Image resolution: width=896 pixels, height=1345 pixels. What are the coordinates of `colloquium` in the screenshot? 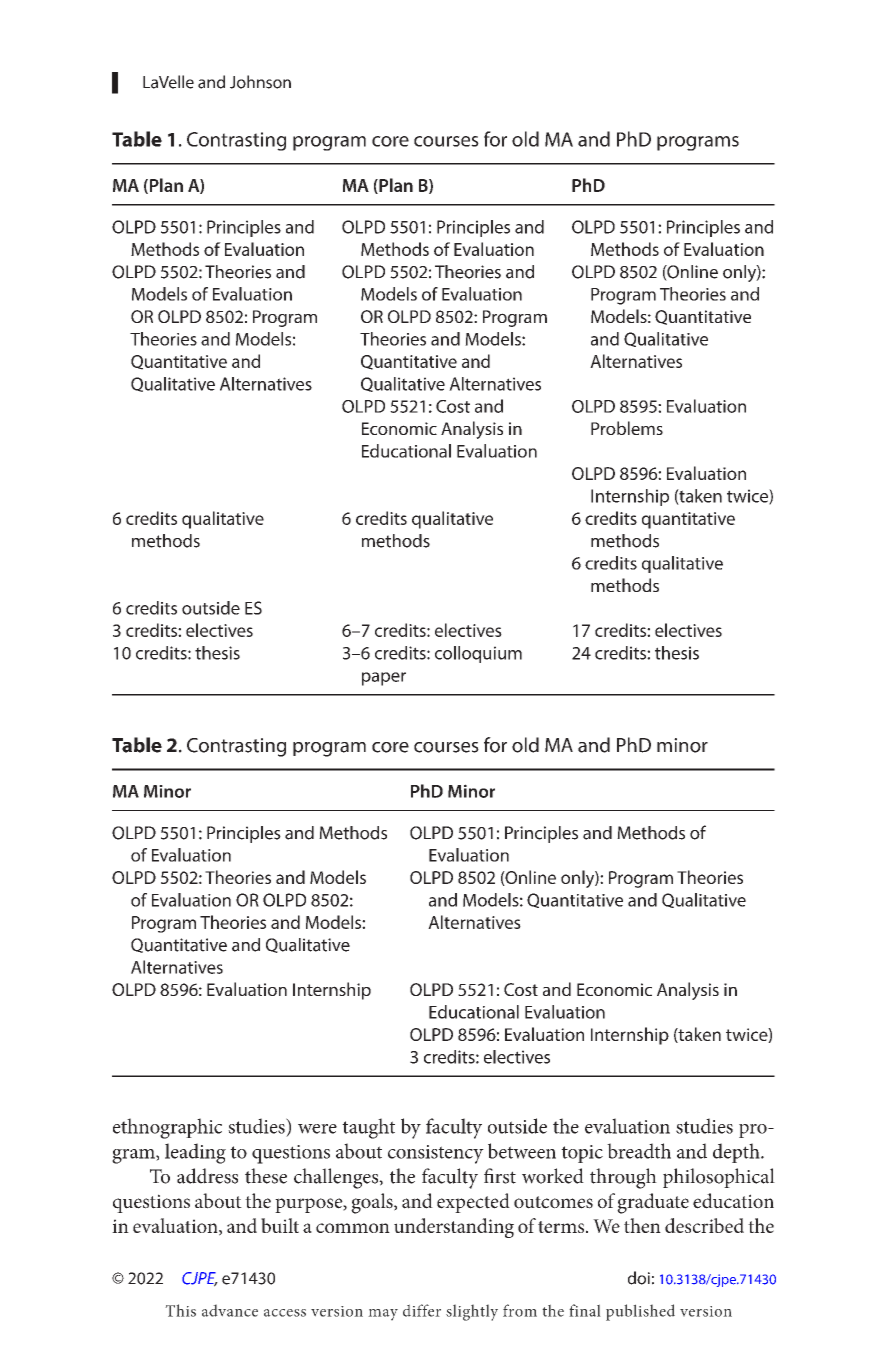 It's located at (478, 654).
